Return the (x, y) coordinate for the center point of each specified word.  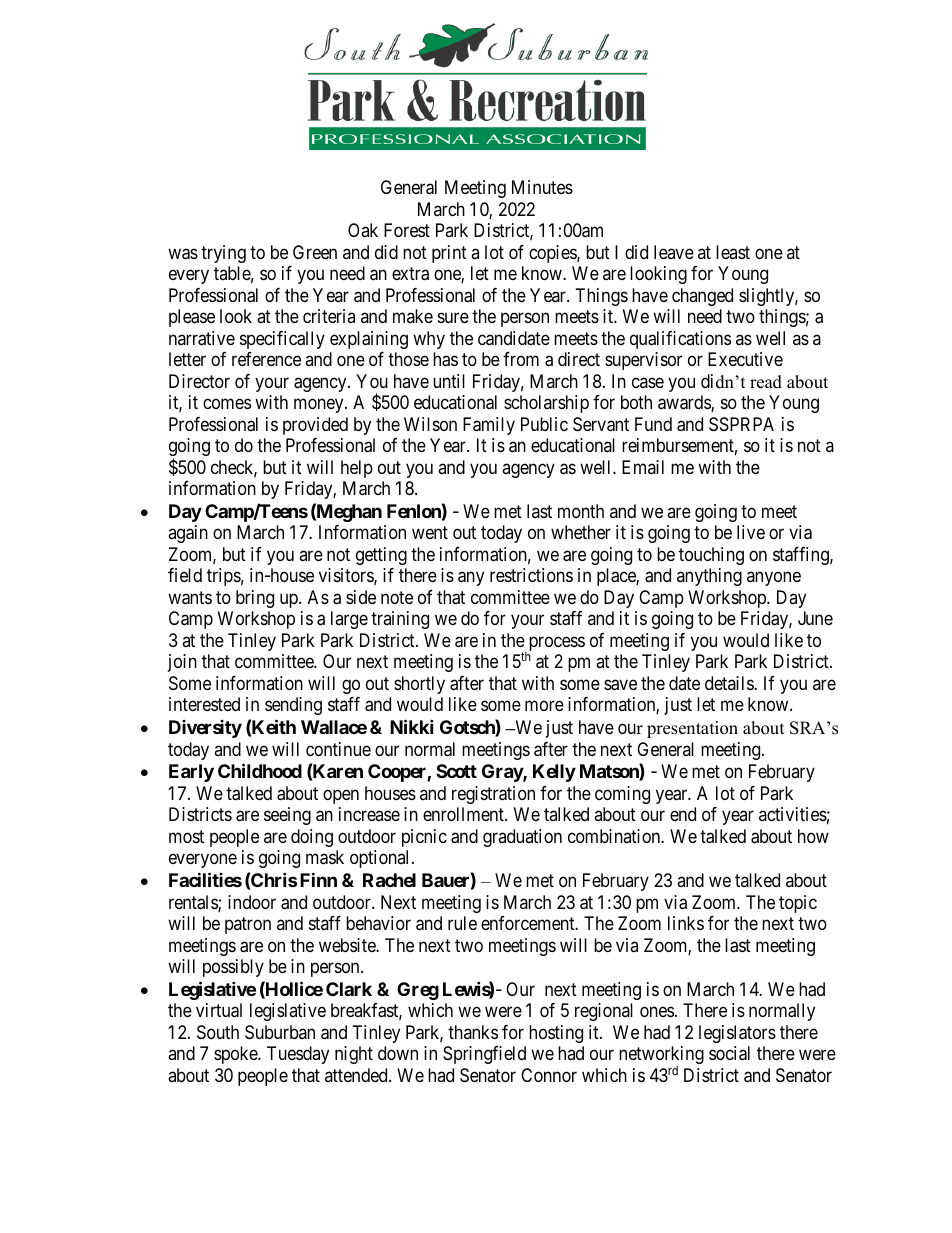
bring (255, 599)
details (730, 683)
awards (685, 403)
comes (227, 404)
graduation (522, 838)
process (555, 645)
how (813, 836)
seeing (287, 816)
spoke (236, 1055)
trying (223, 254)
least (733, 252)
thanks (473, 1032)
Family (489, 426)
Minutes (542, 187)
